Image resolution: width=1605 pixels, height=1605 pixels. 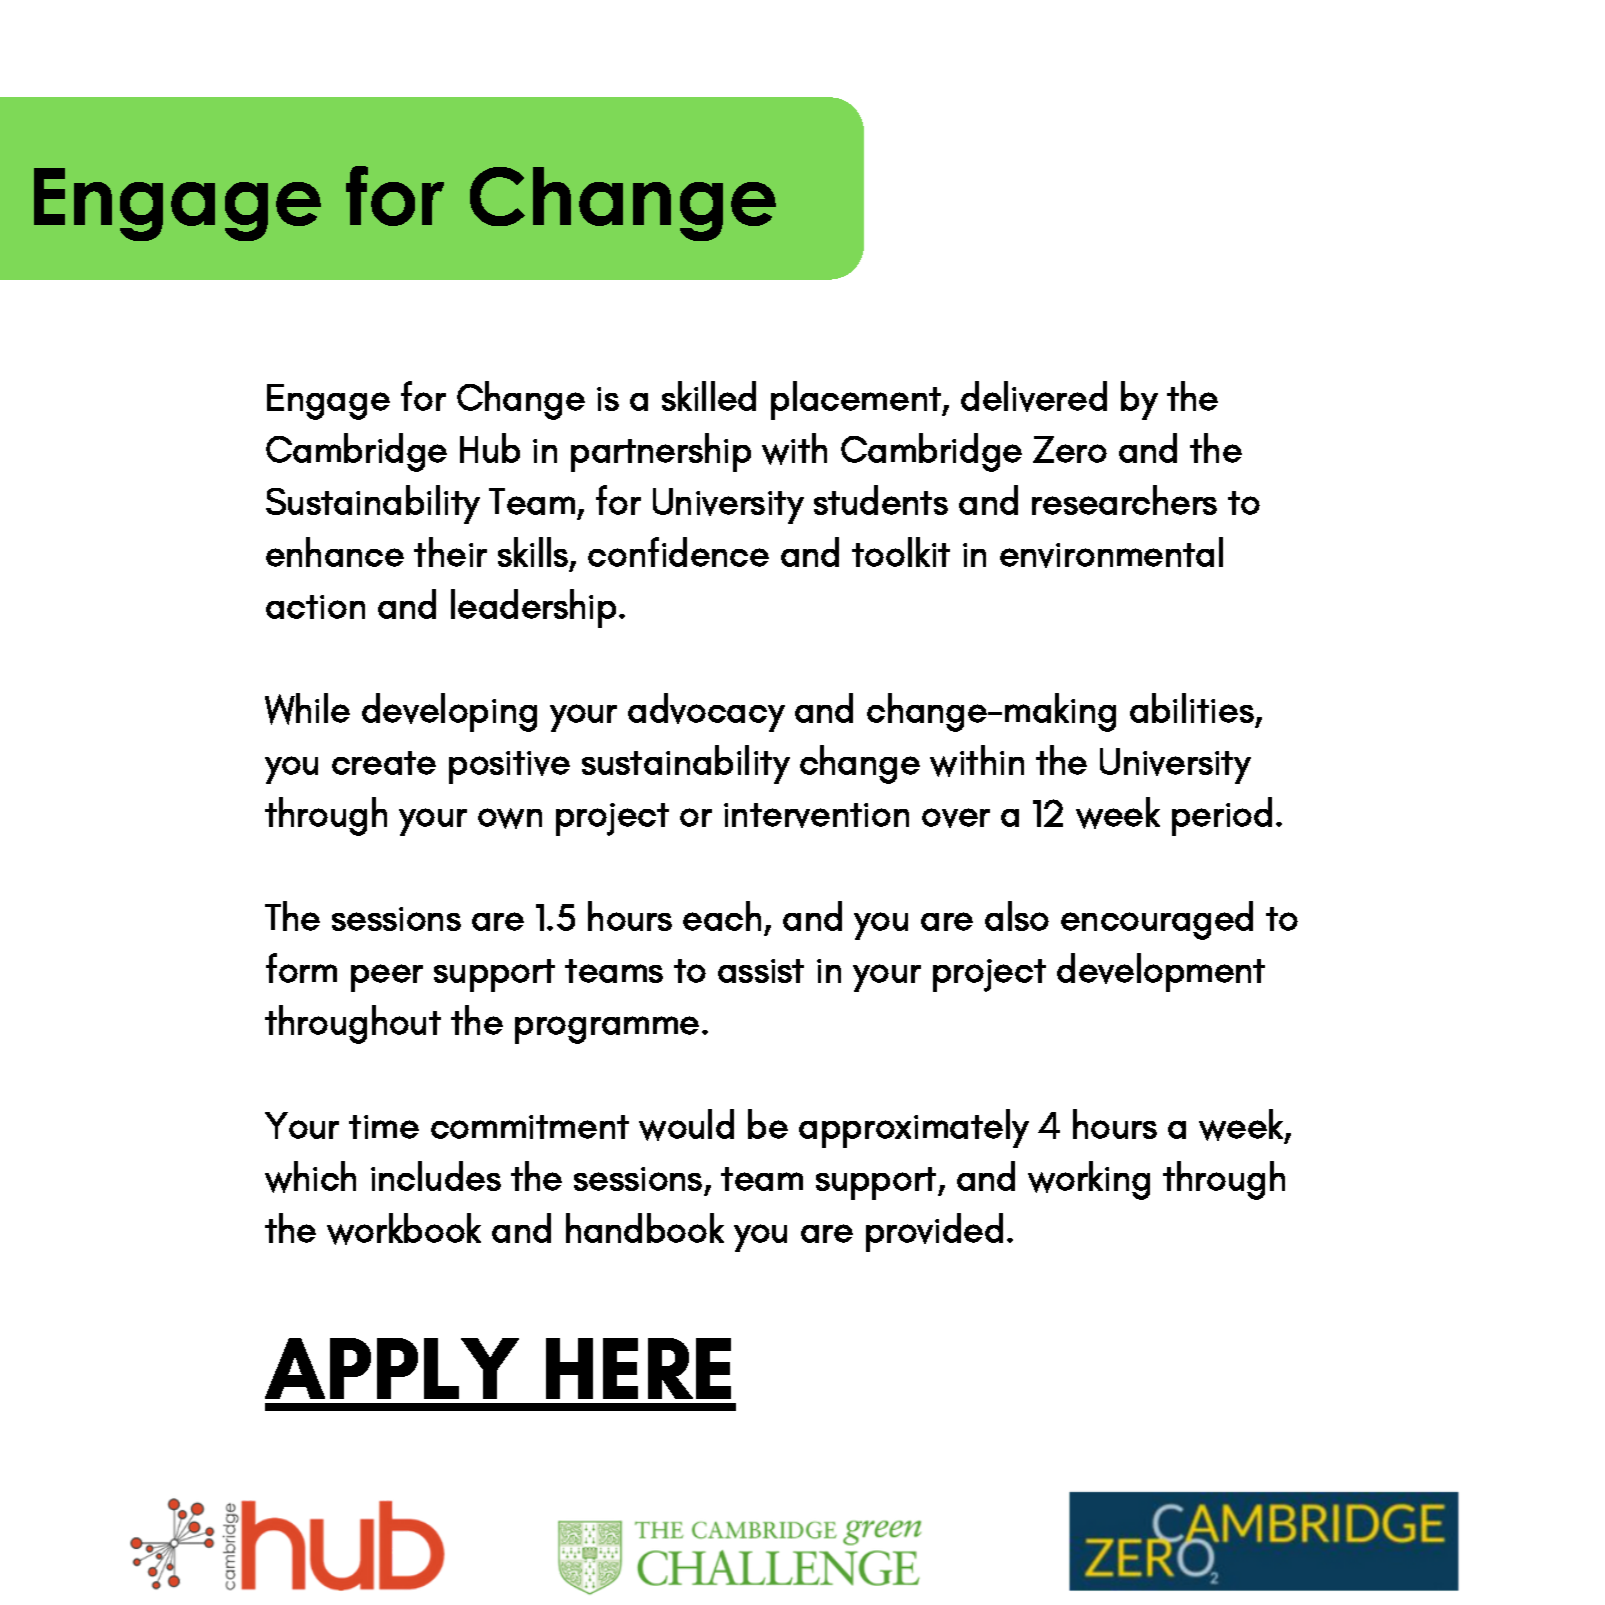 I want to click on encouraged, so click(x=1157, y=920).
